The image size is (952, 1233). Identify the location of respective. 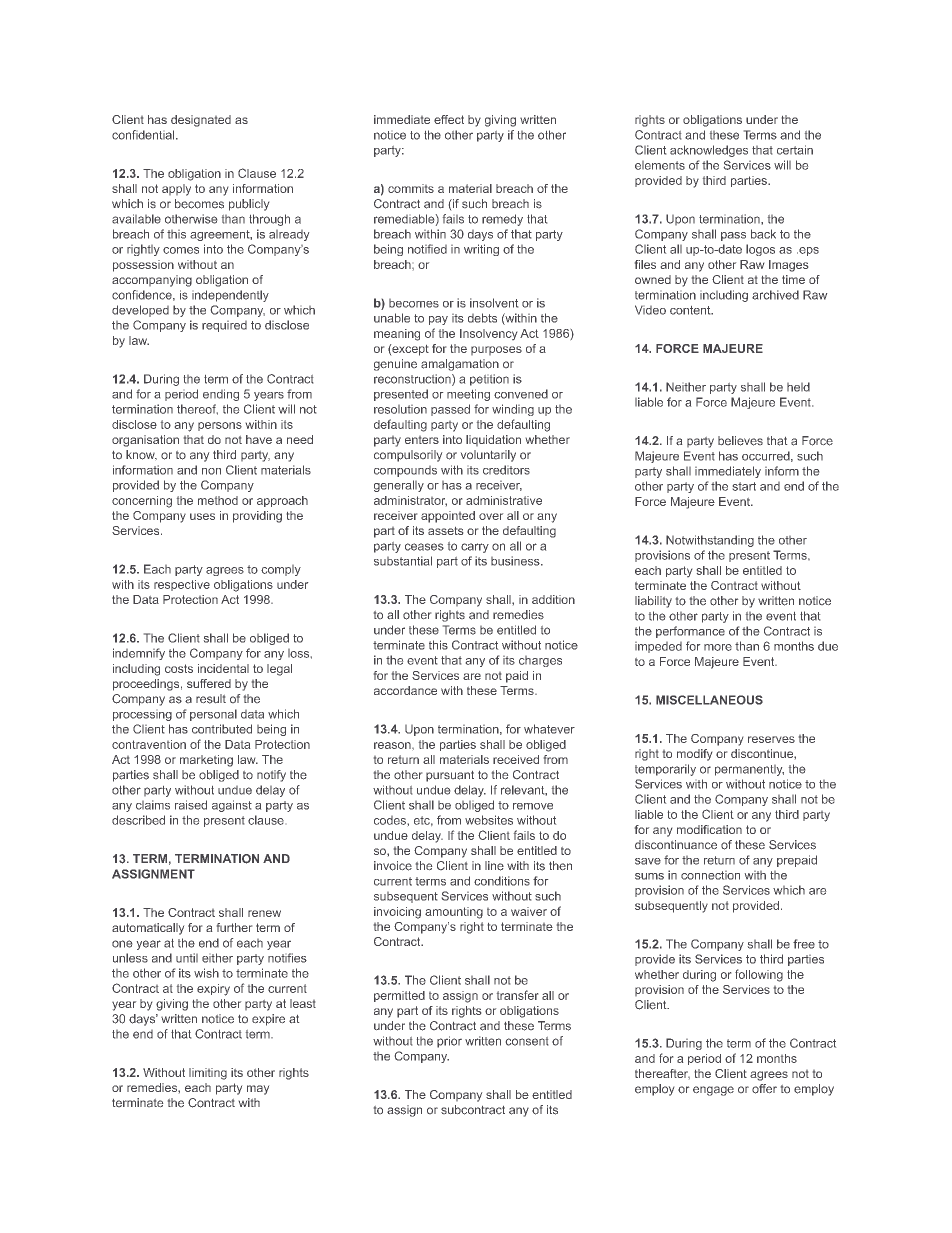
(182, 585).
